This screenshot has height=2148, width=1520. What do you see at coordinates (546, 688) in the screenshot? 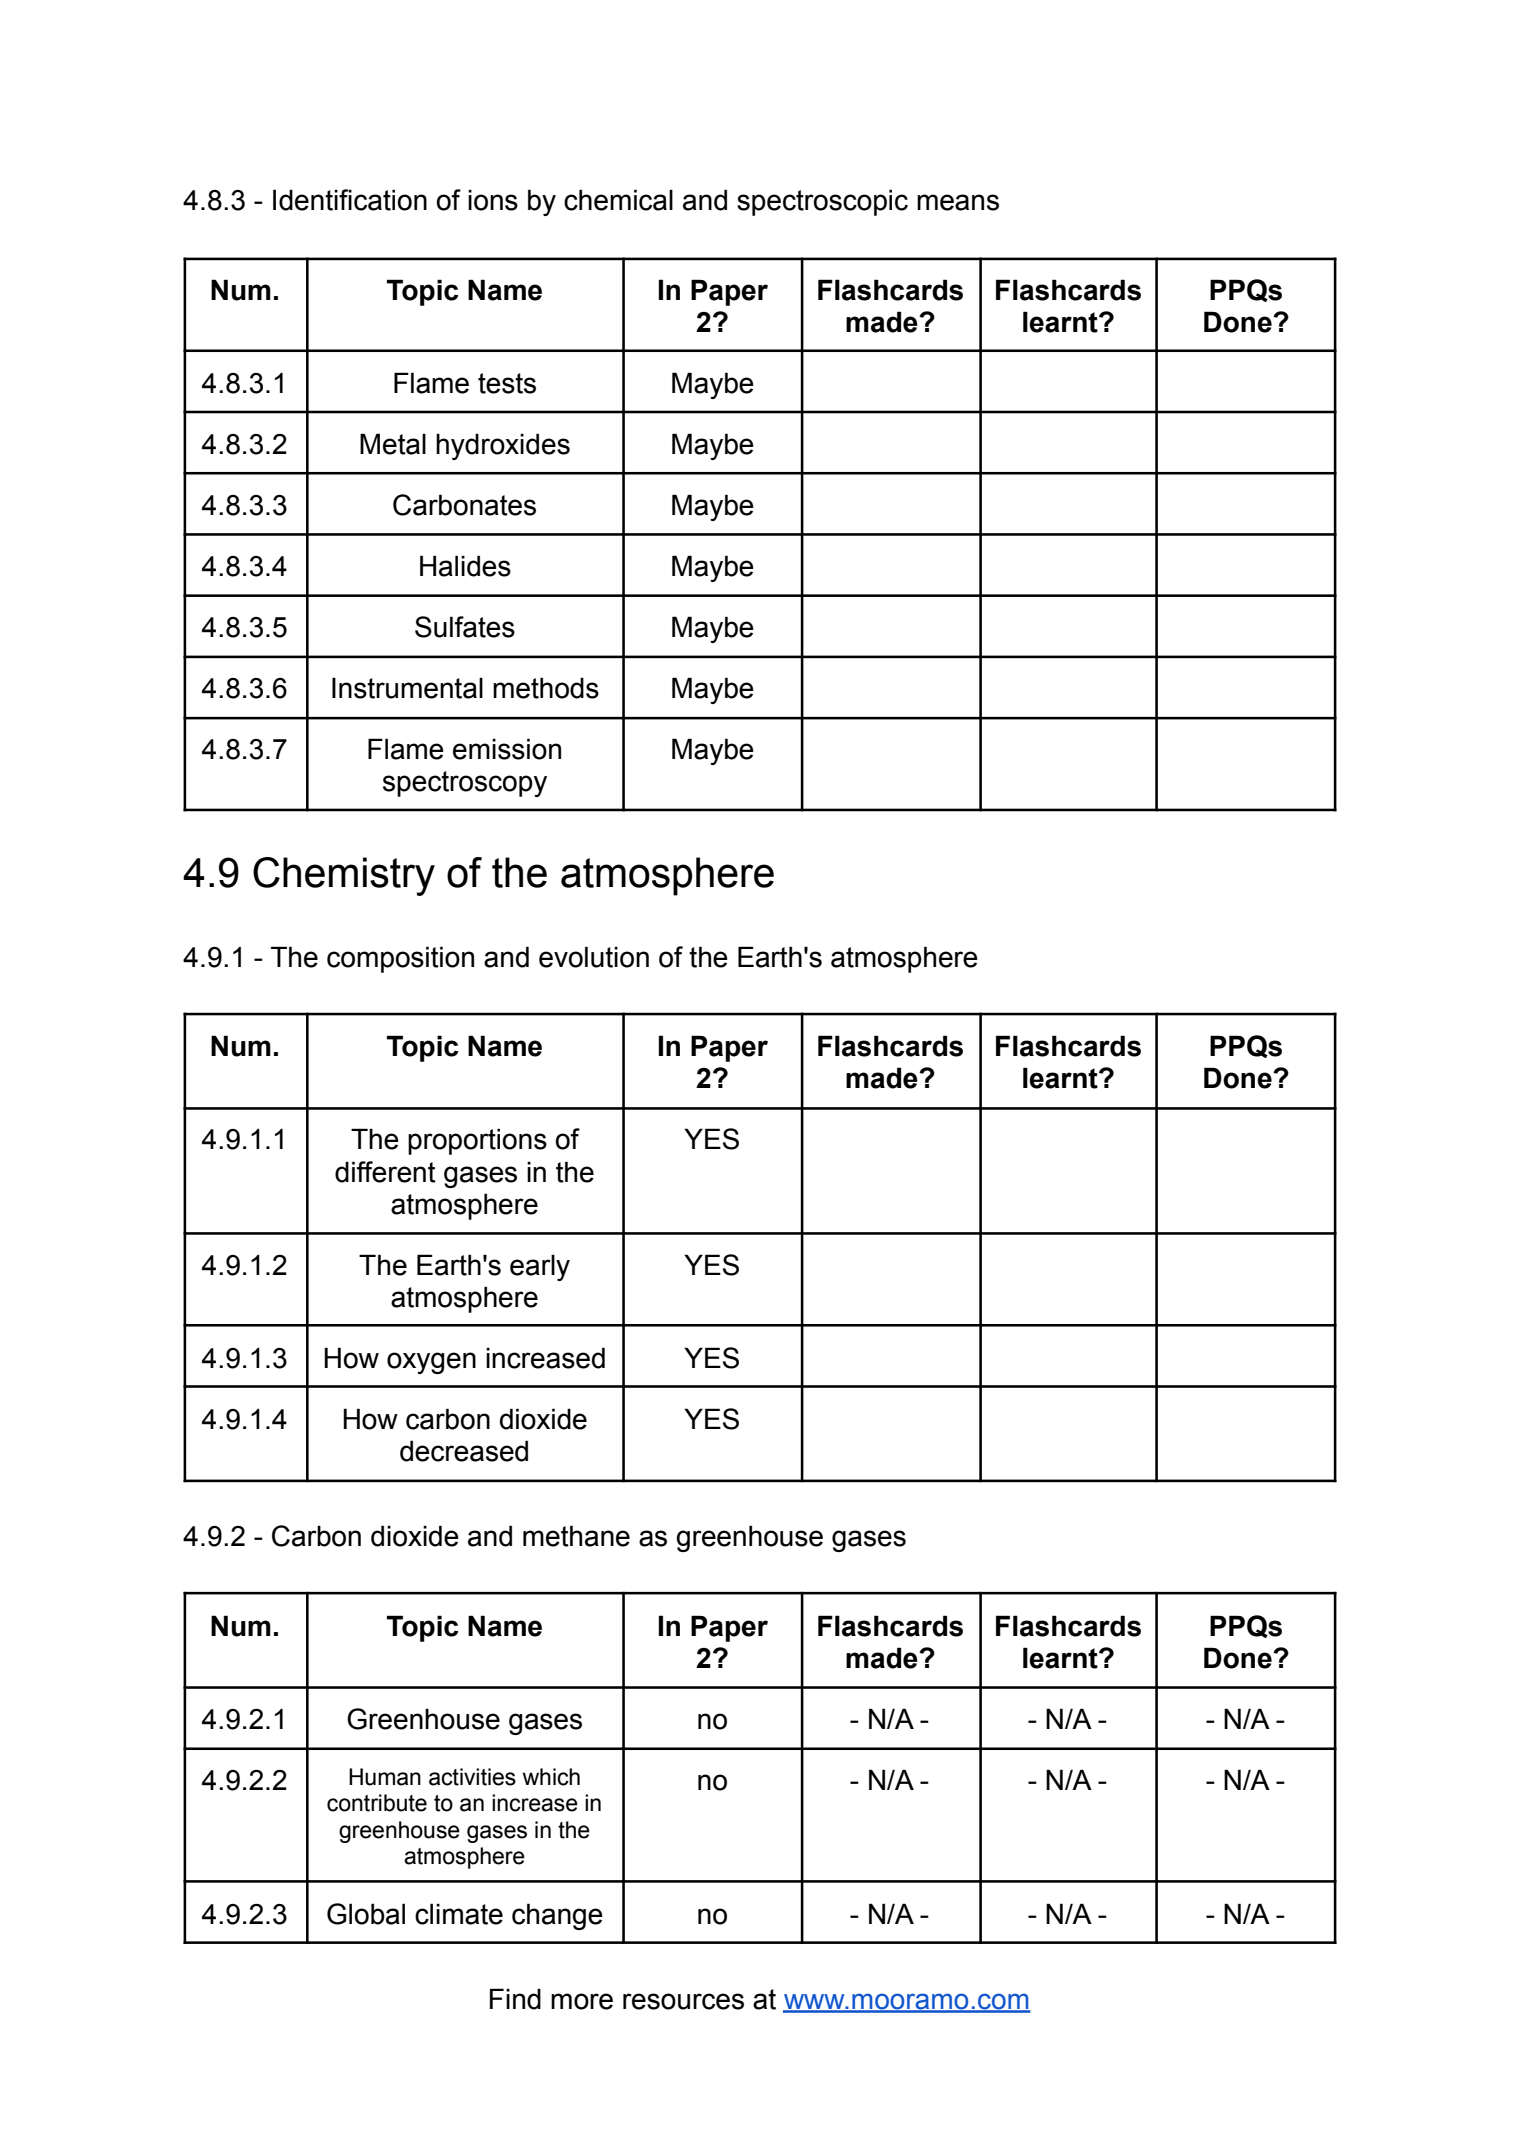
I see `methods` at bounding box center [546, 688].
